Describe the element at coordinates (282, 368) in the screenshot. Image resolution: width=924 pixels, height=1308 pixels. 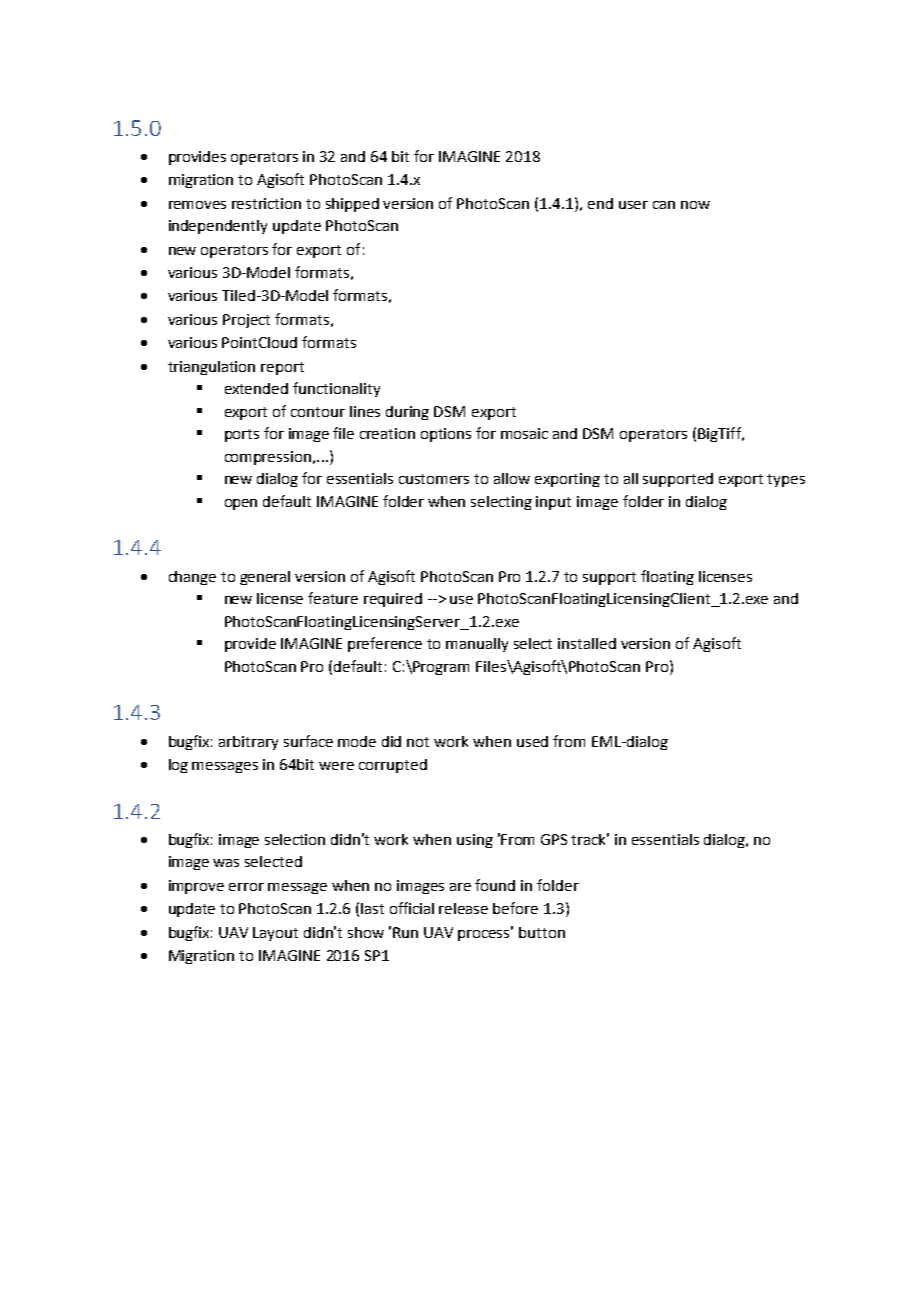
I see `report` at that location.
